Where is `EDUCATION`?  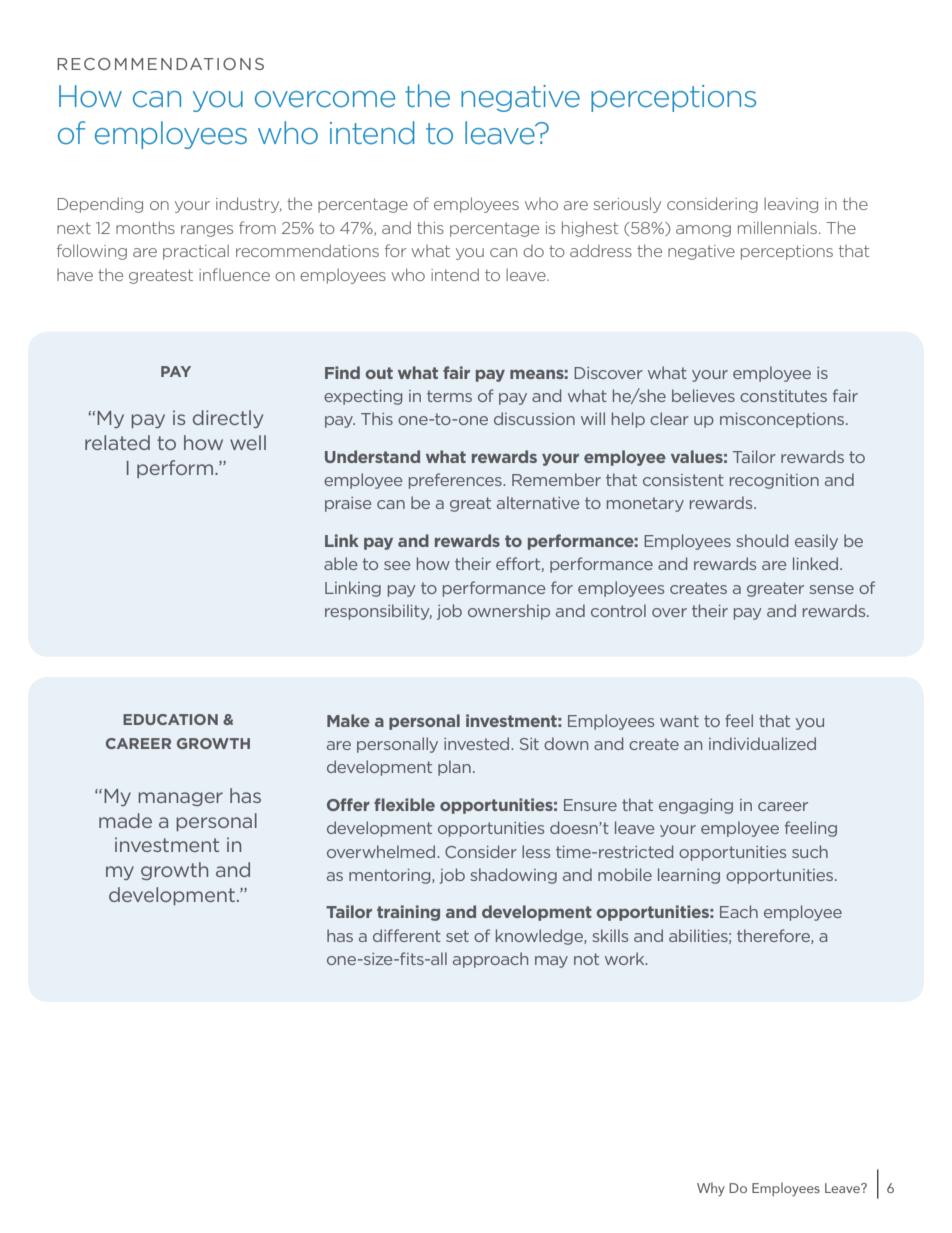 EDUCATION is located at coordinates (170, 719).
